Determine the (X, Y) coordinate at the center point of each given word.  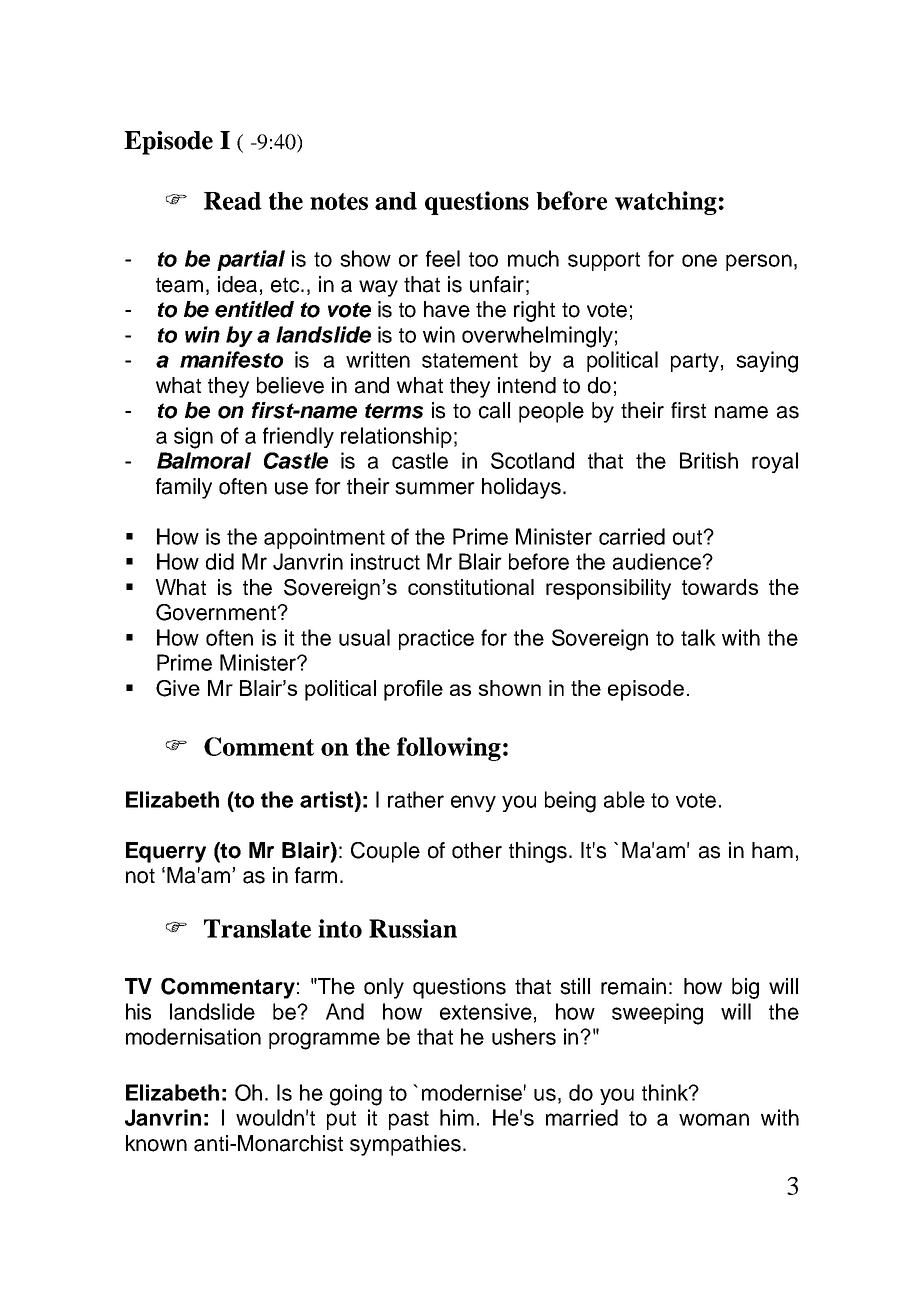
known (156, 1143)
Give (178, 688)
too (483, 259)
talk (698, 637)
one (699, 260)
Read (233, 201)
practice (436, 639)
